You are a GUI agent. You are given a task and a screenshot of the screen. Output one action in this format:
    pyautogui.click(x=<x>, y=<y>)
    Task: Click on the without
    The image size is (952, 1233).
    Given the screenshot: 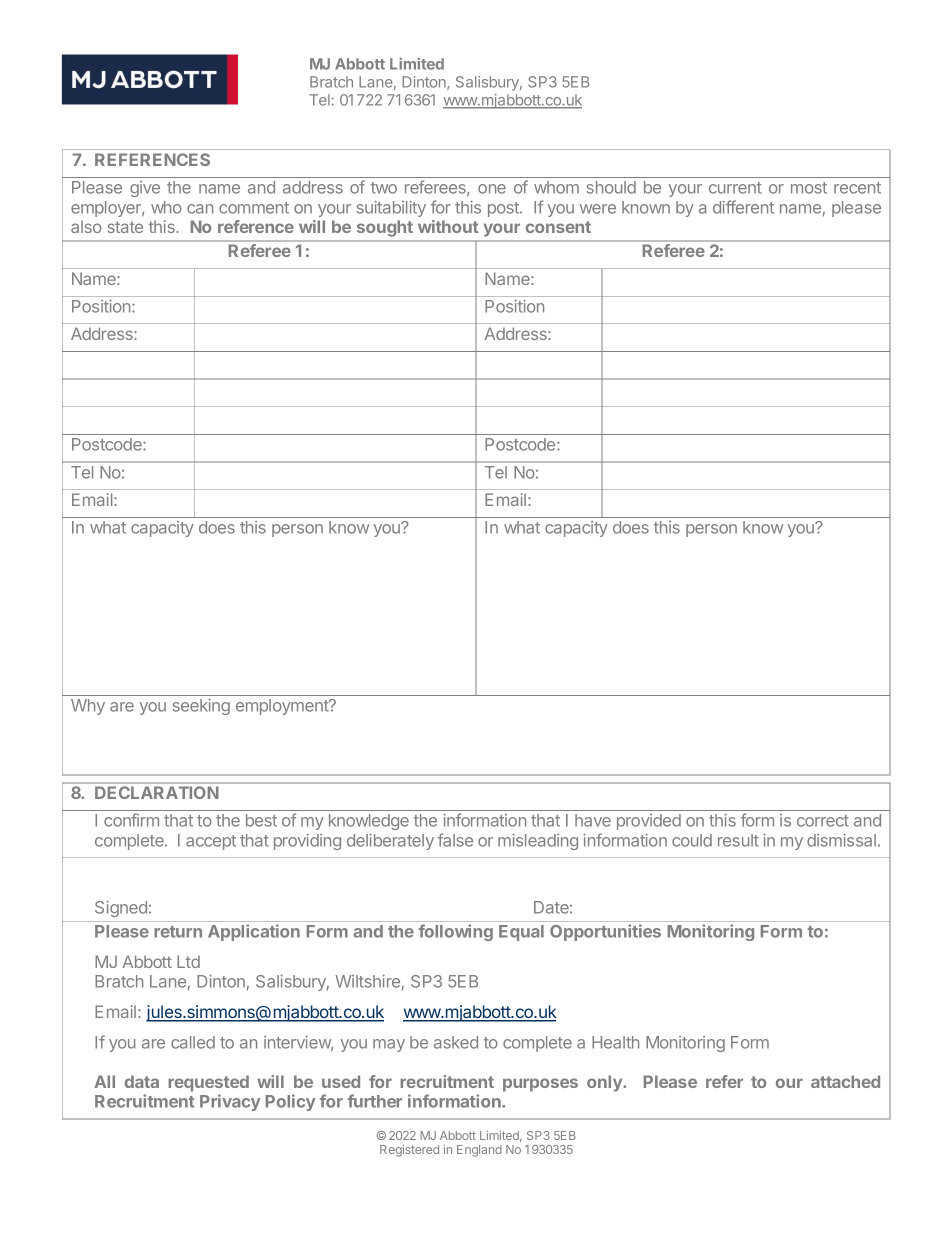 What is the action you would take?
    pyautogui.click(x=448, y=226)
